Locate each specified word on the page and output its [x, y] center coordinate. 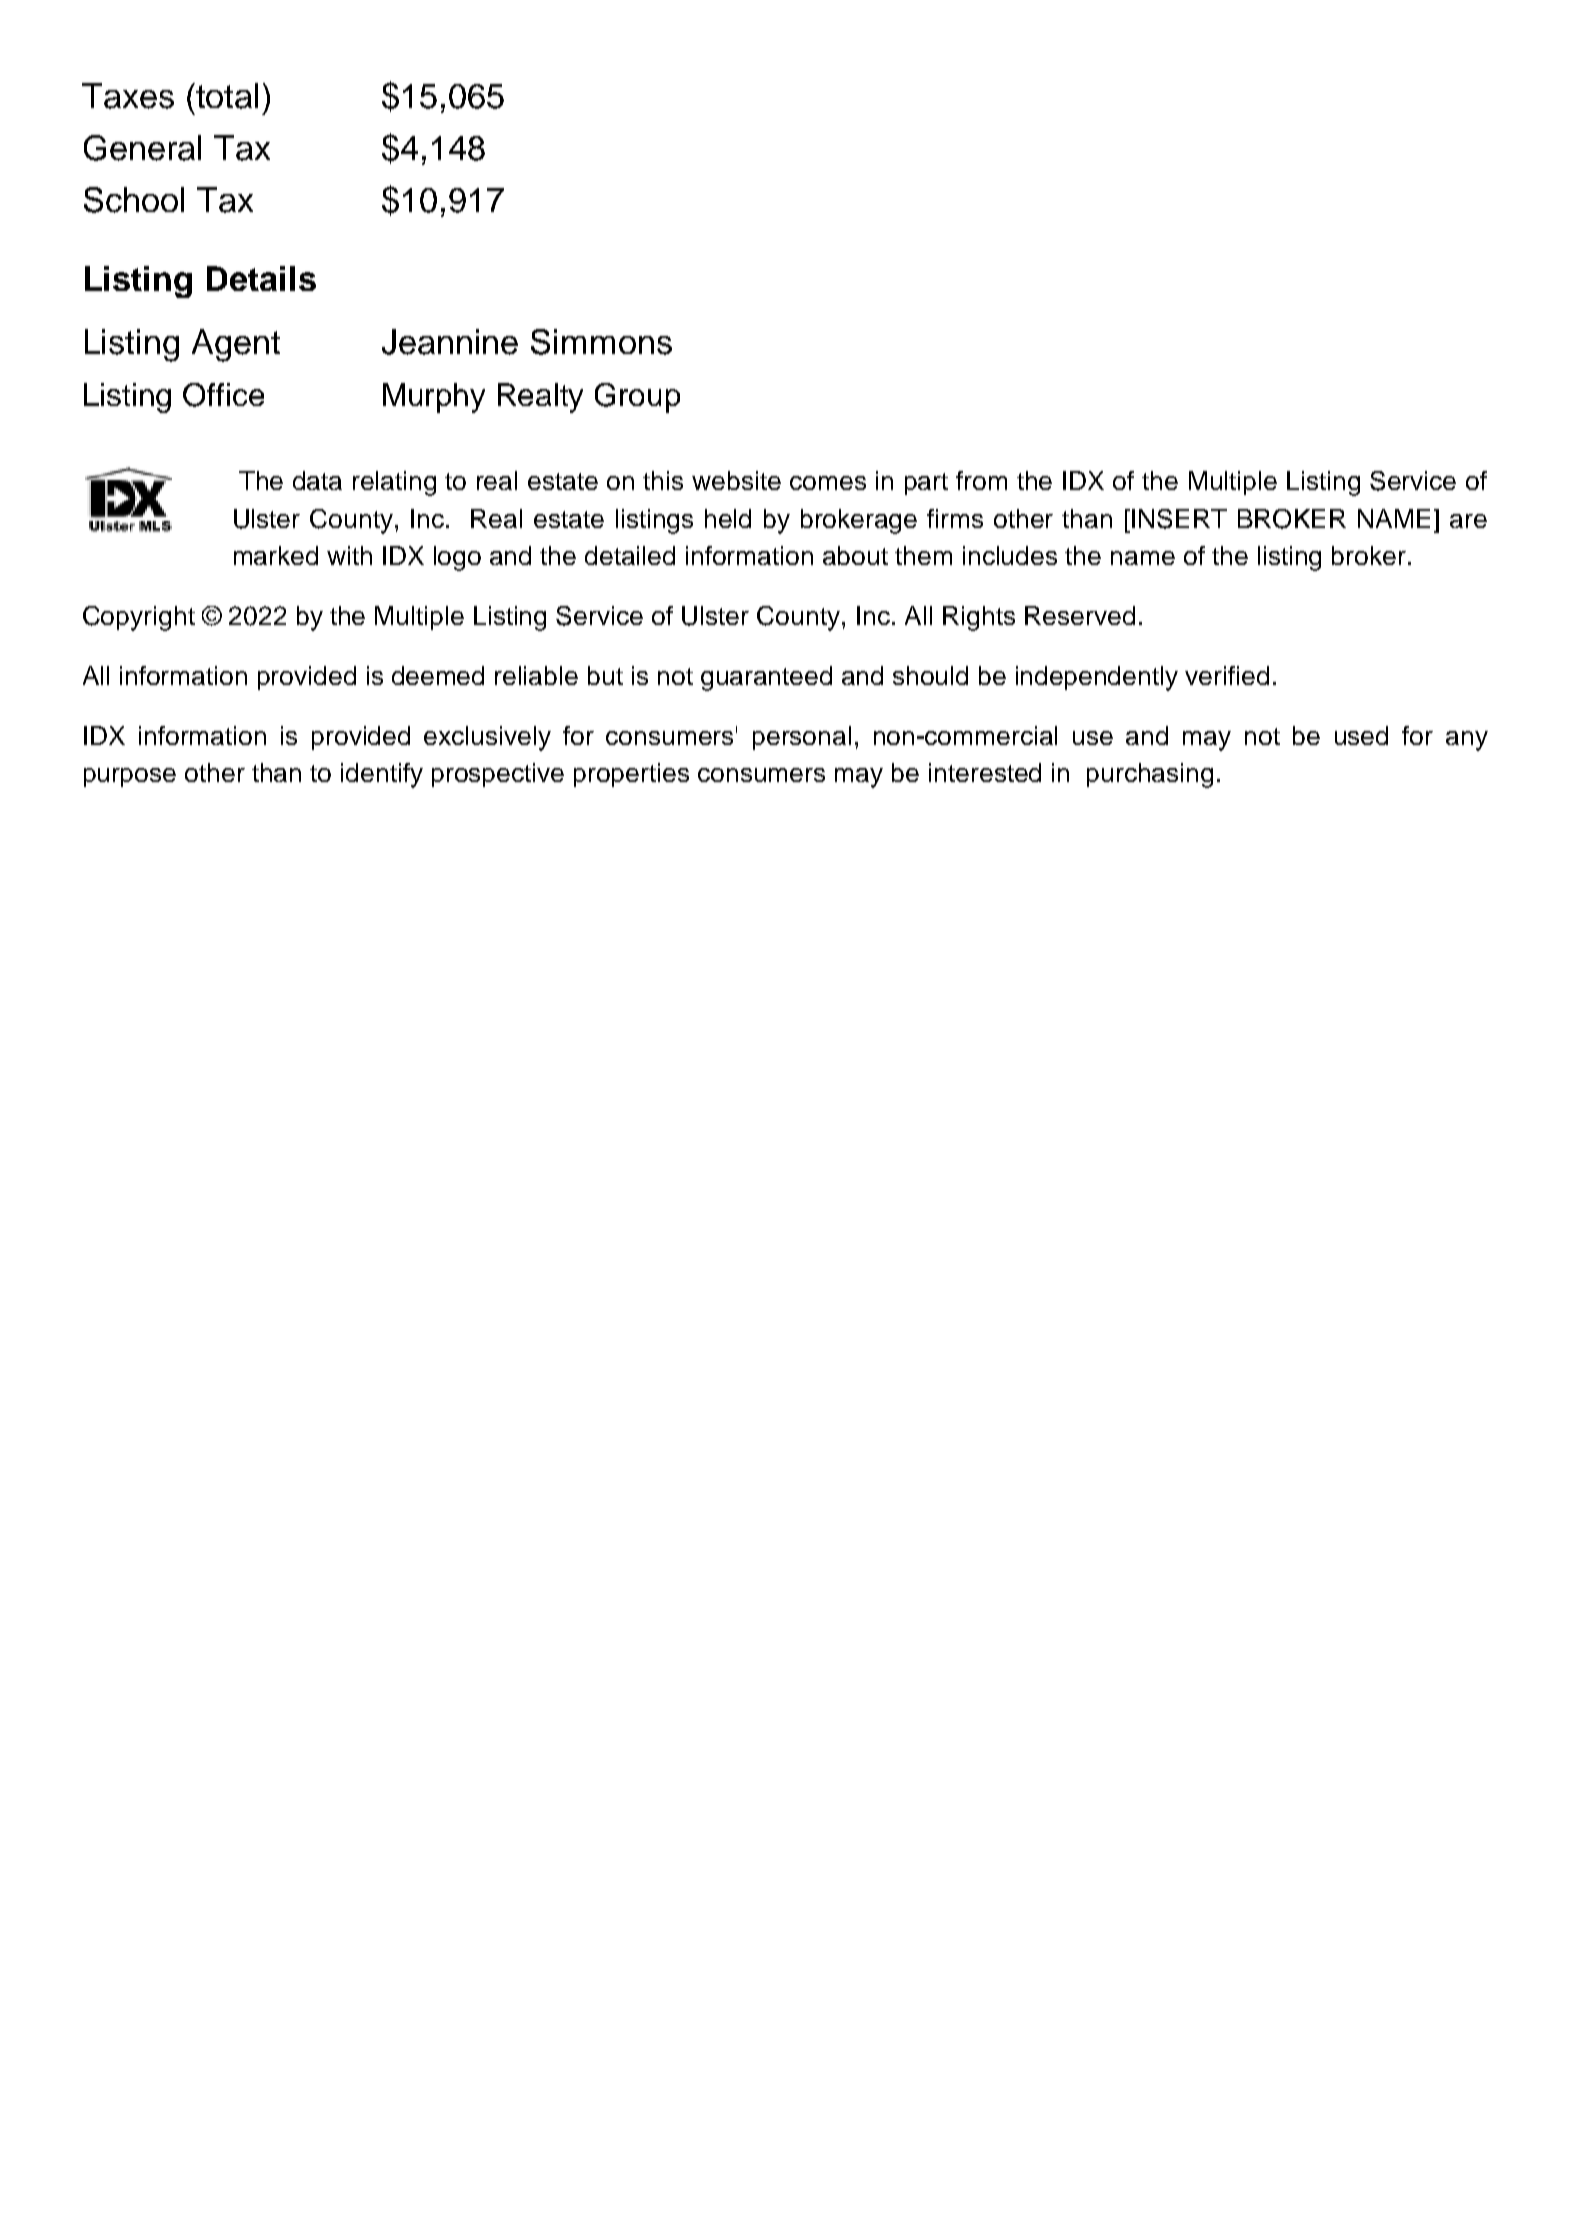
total [227, 96]
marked [276, 555]
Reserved [1080, 615]
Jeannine [450, 342]
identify [382, 775]
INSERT [1179, 519]
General [142, 148]
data [317, 480]
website [736, 480]
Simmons [601, 342]
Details [261, 278]
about [855, 555]
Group [637, 398]
